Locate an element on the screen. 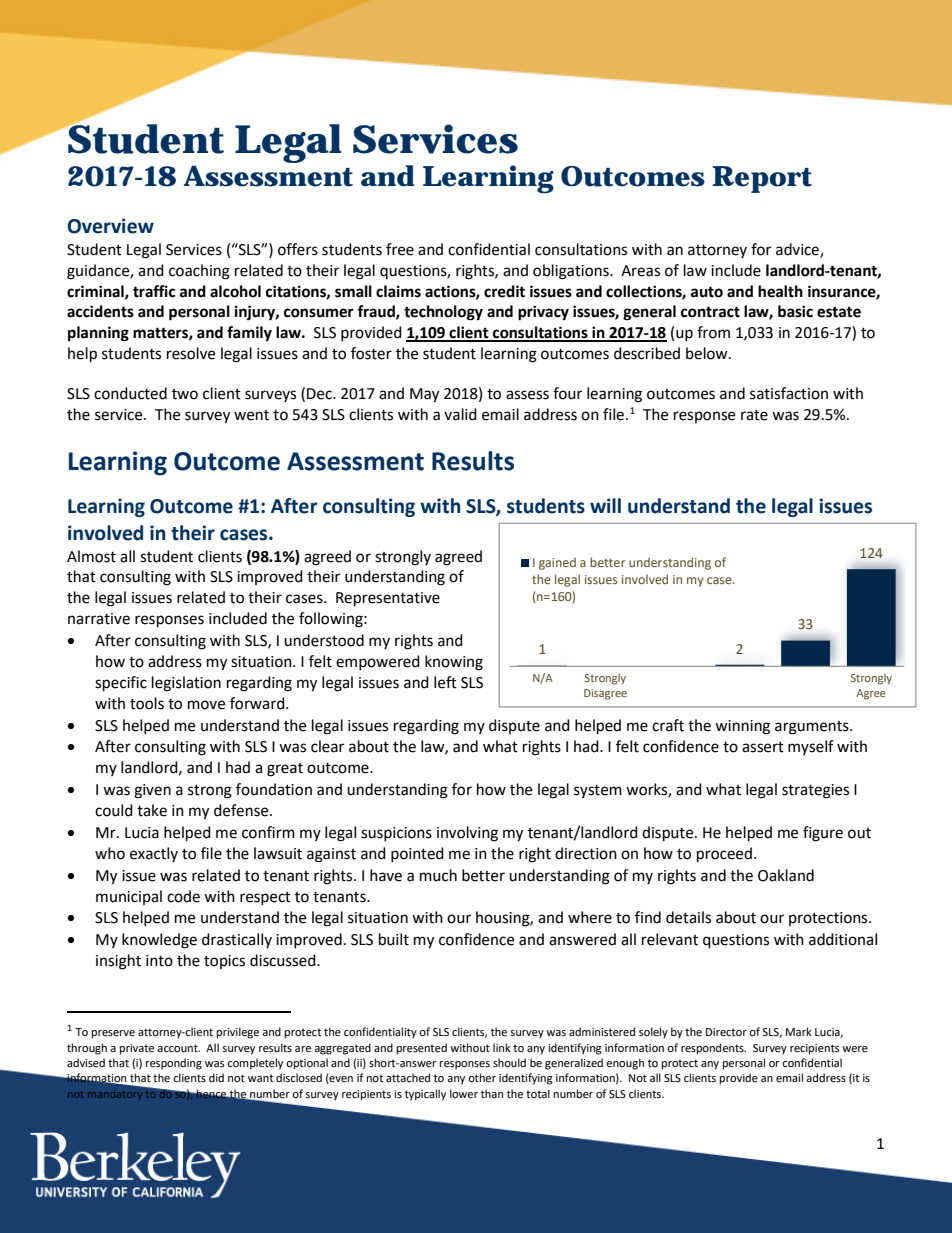 The height and width of the screenshot is (1233, 952). gained is located at coordinates (557, 563).
